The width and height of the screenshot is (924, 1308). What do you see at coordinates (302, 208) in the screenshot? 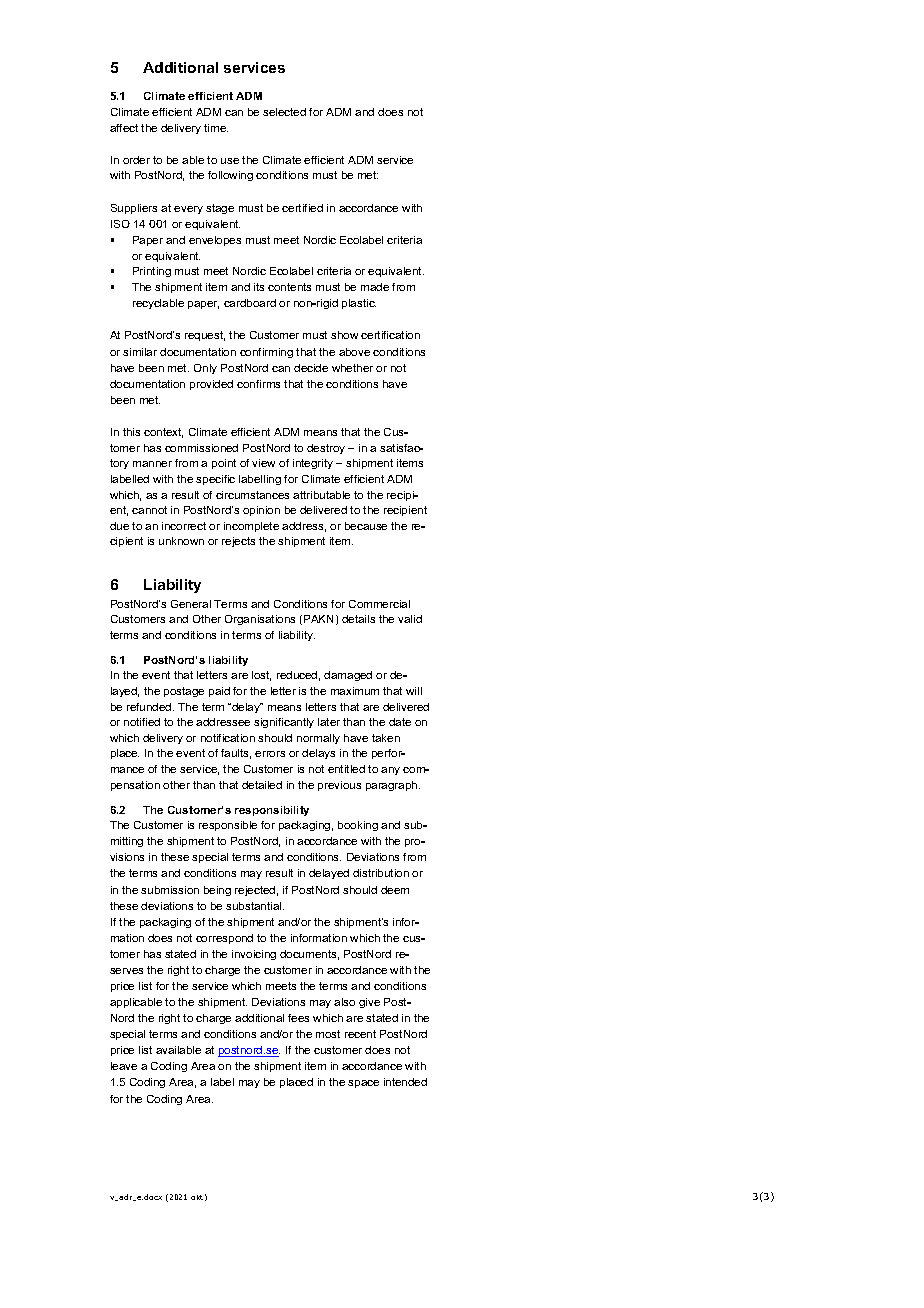
I see `certified` at bounding box center [302, 208].
